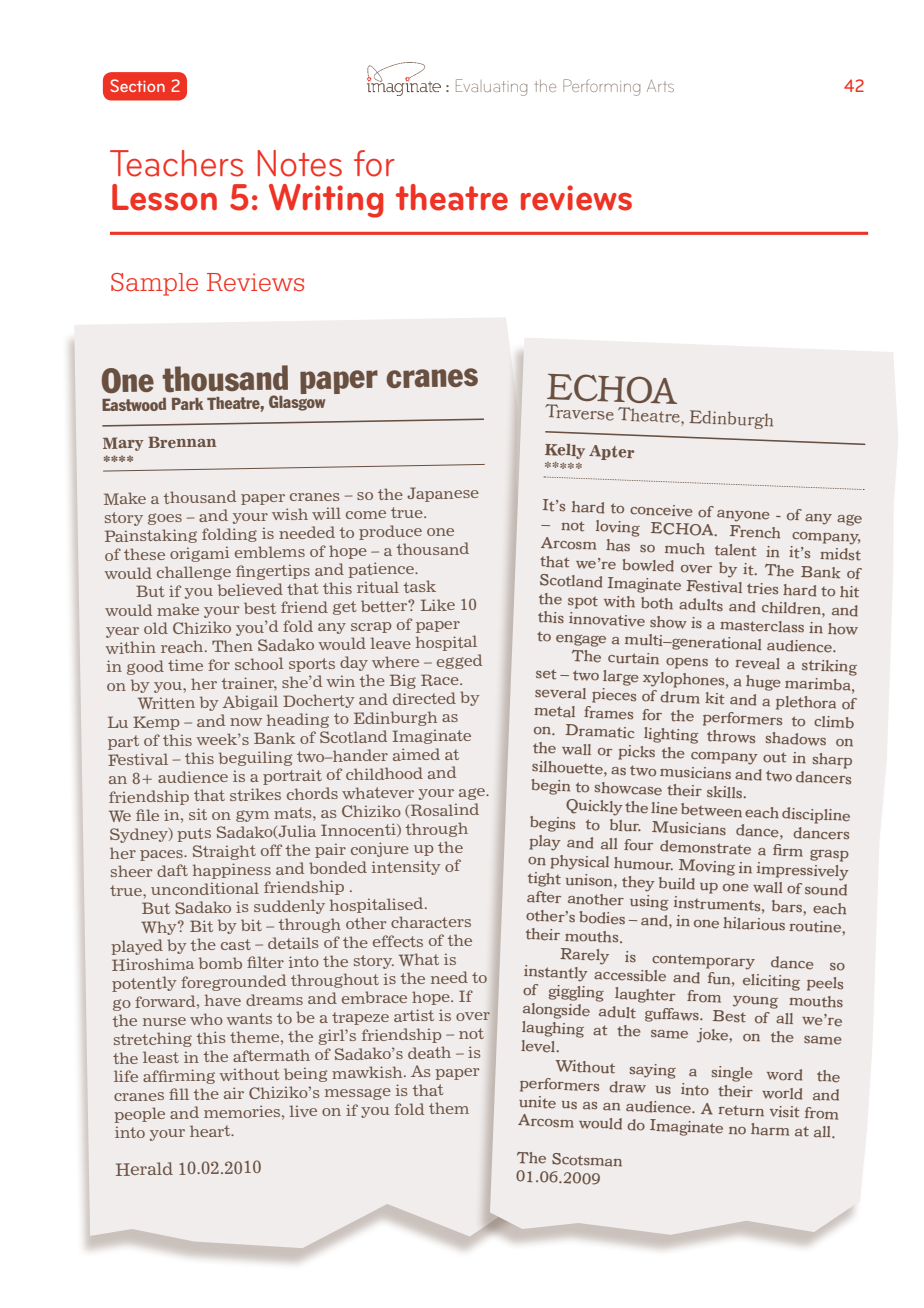 The width and height of the image is (924, 1308). What do you see at coordinates (137, 85) in the image?
I see `Section` at bounding box center [137, 85].
